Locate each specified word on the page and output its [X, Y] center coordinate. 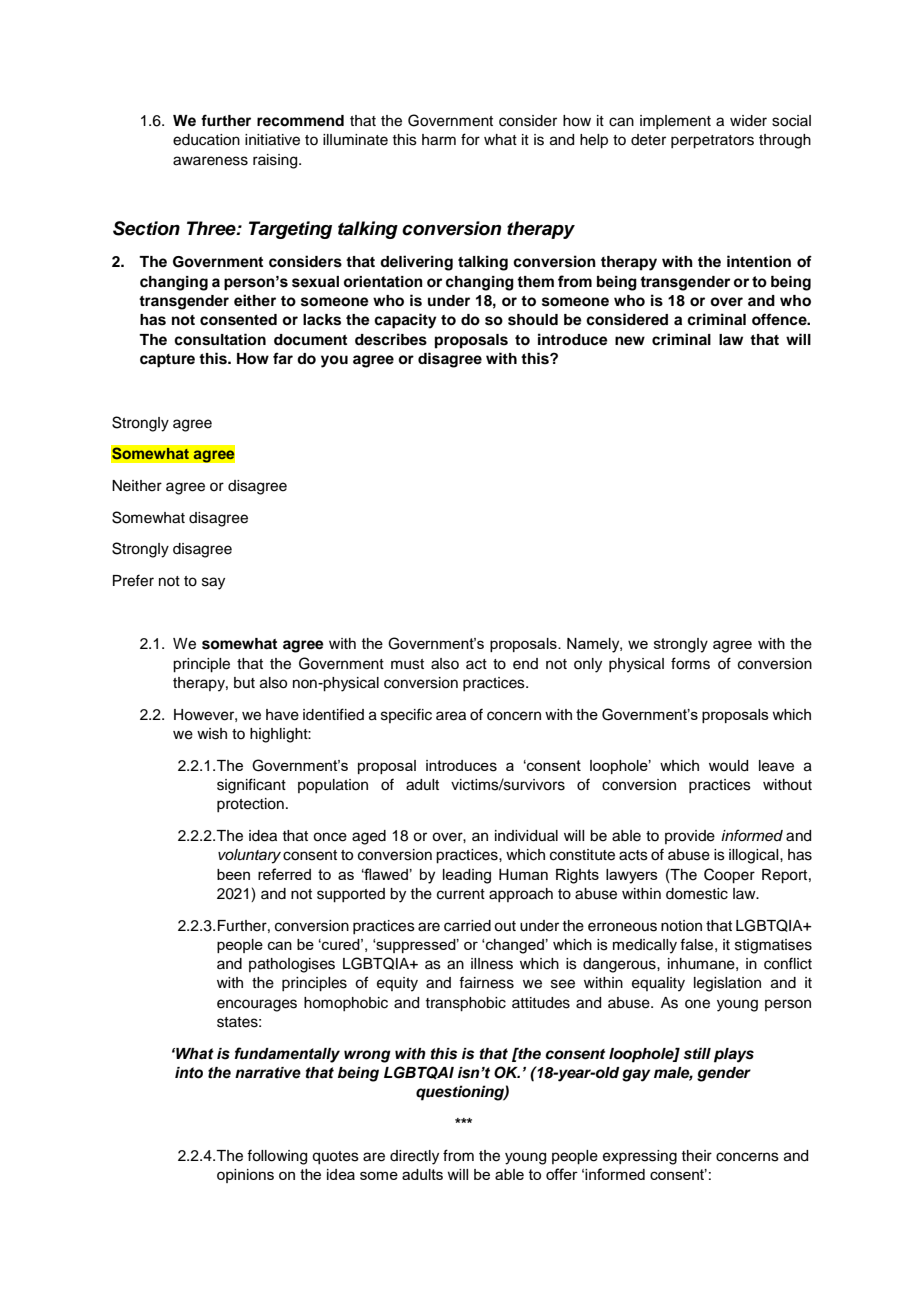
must [407, 664]
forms [690, 663]
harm [439, 140]
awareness [210, 161]
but [244, 683]
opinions [245, 1176]
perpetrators [712, 142]
